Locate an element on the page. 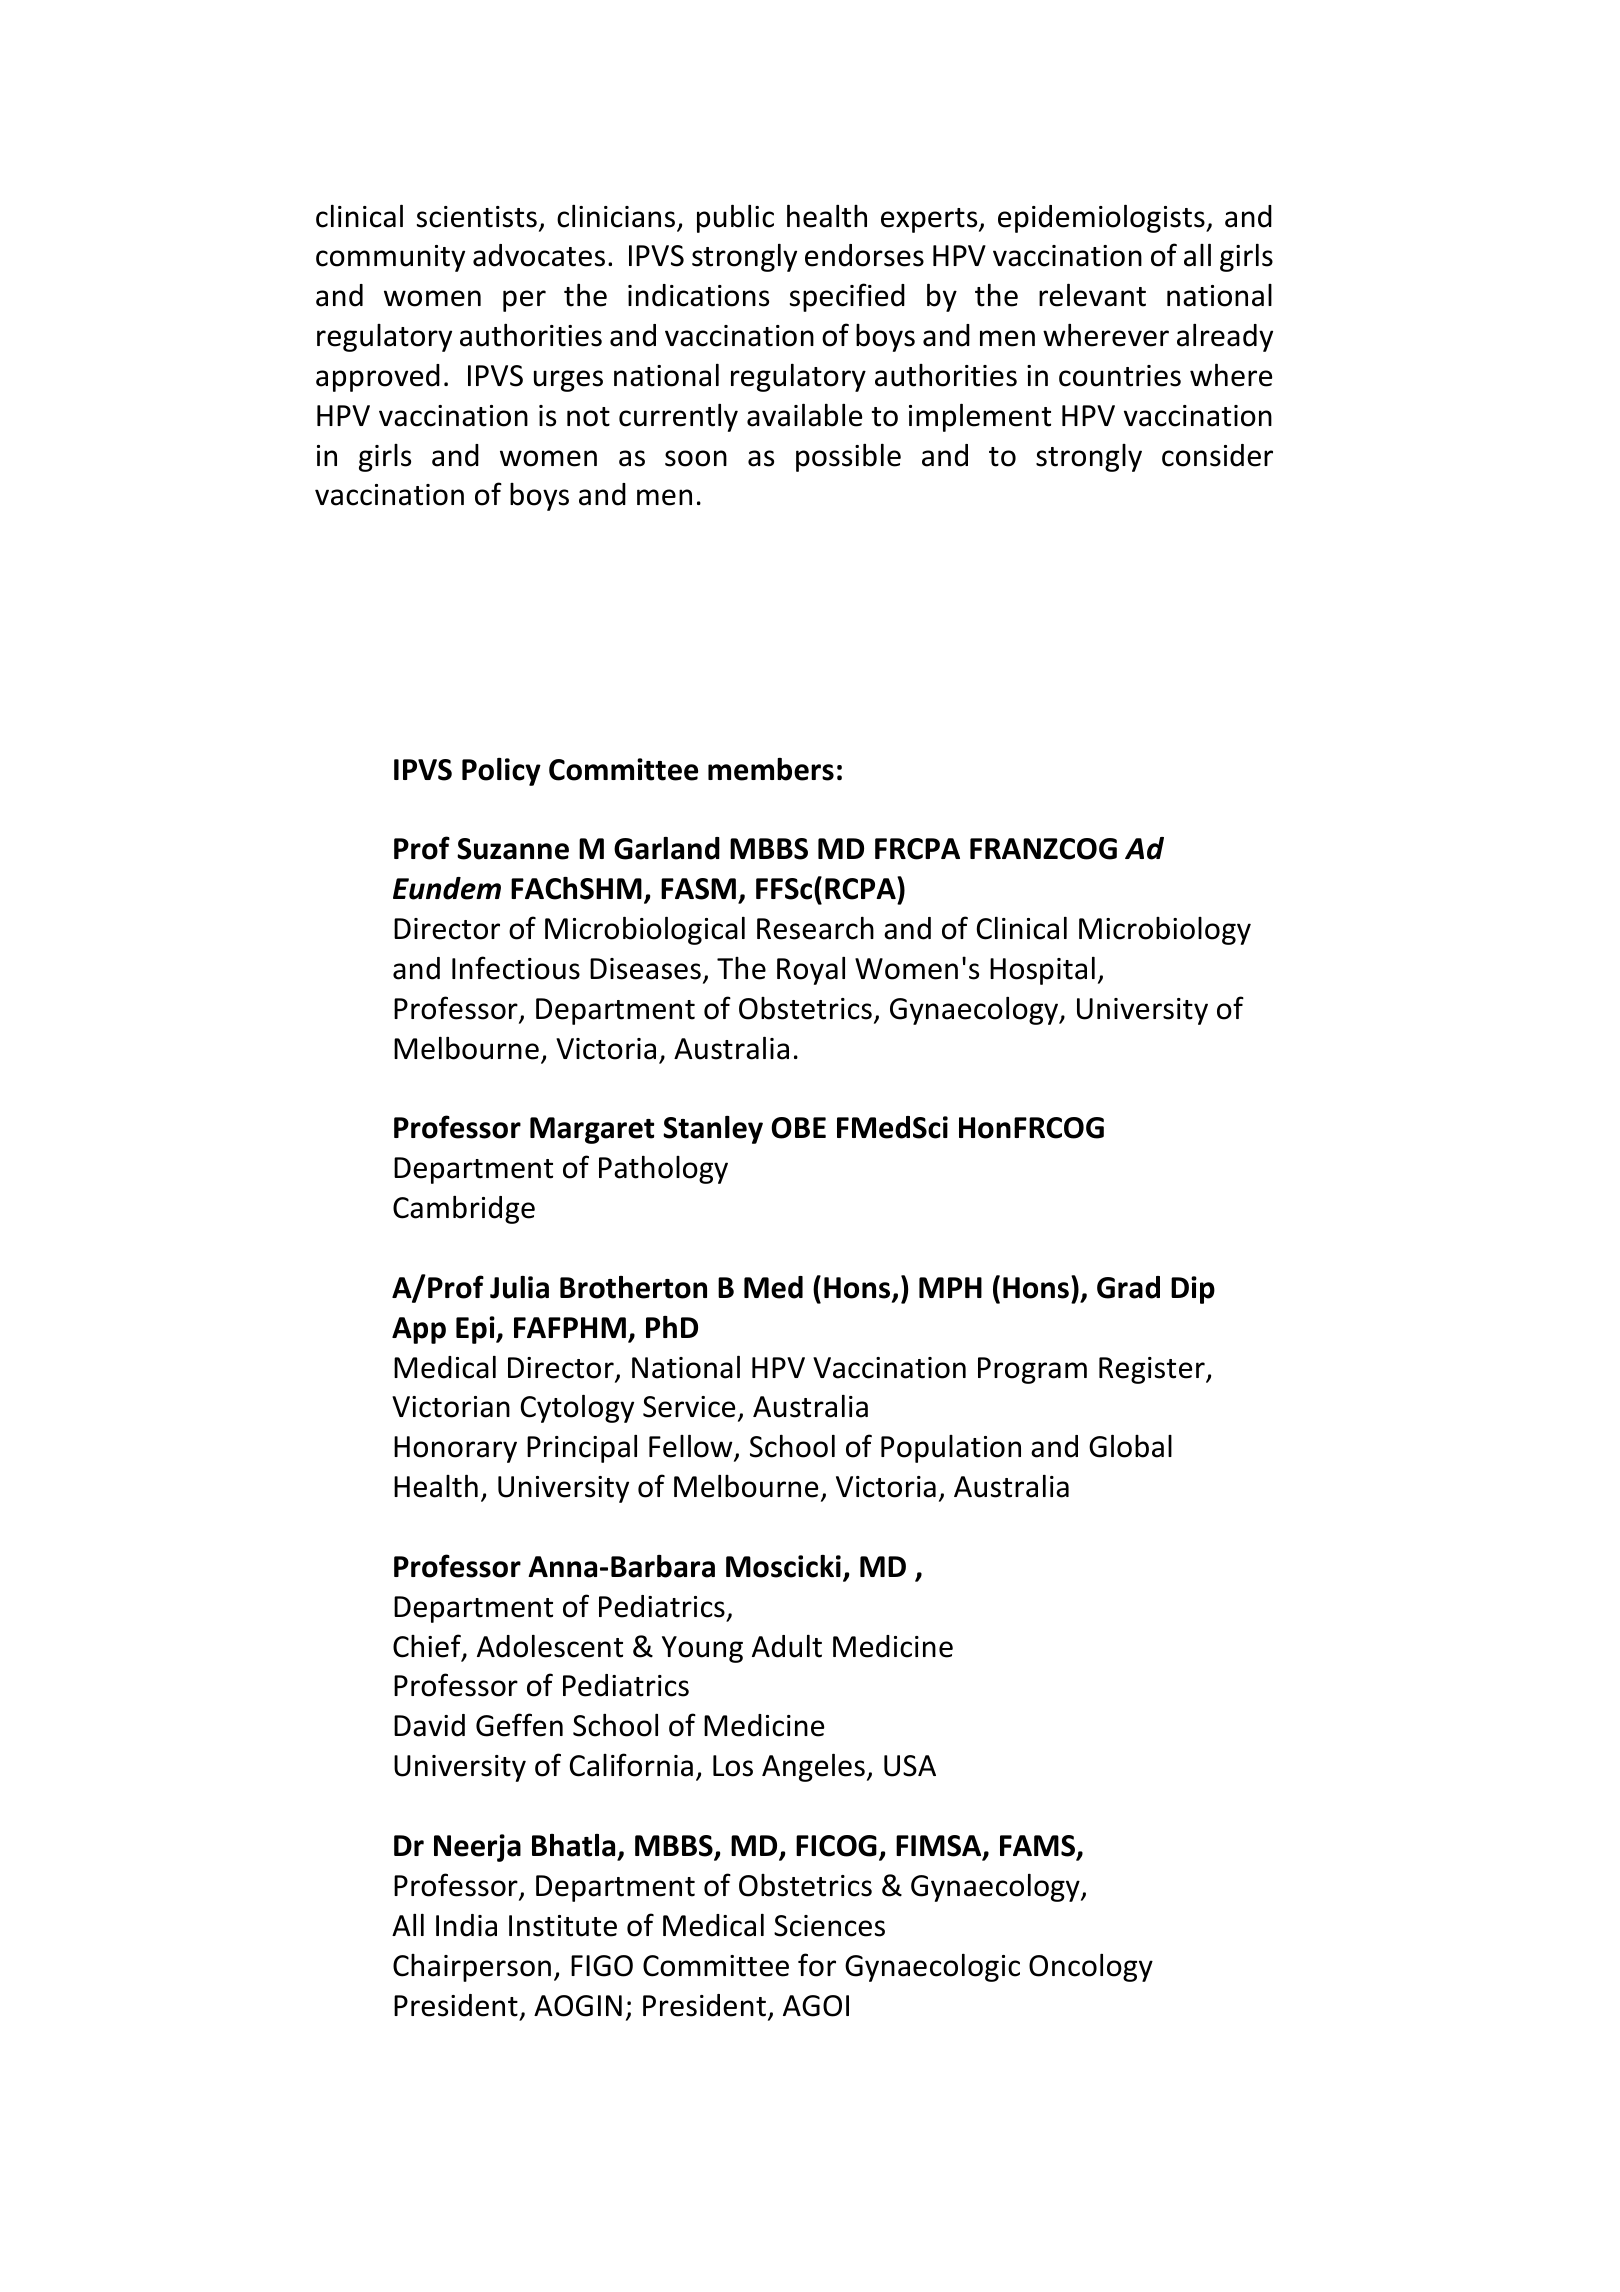 The width and height of the page is (1620, 2292). Microbiology is located at coordinates (1165, 931).
